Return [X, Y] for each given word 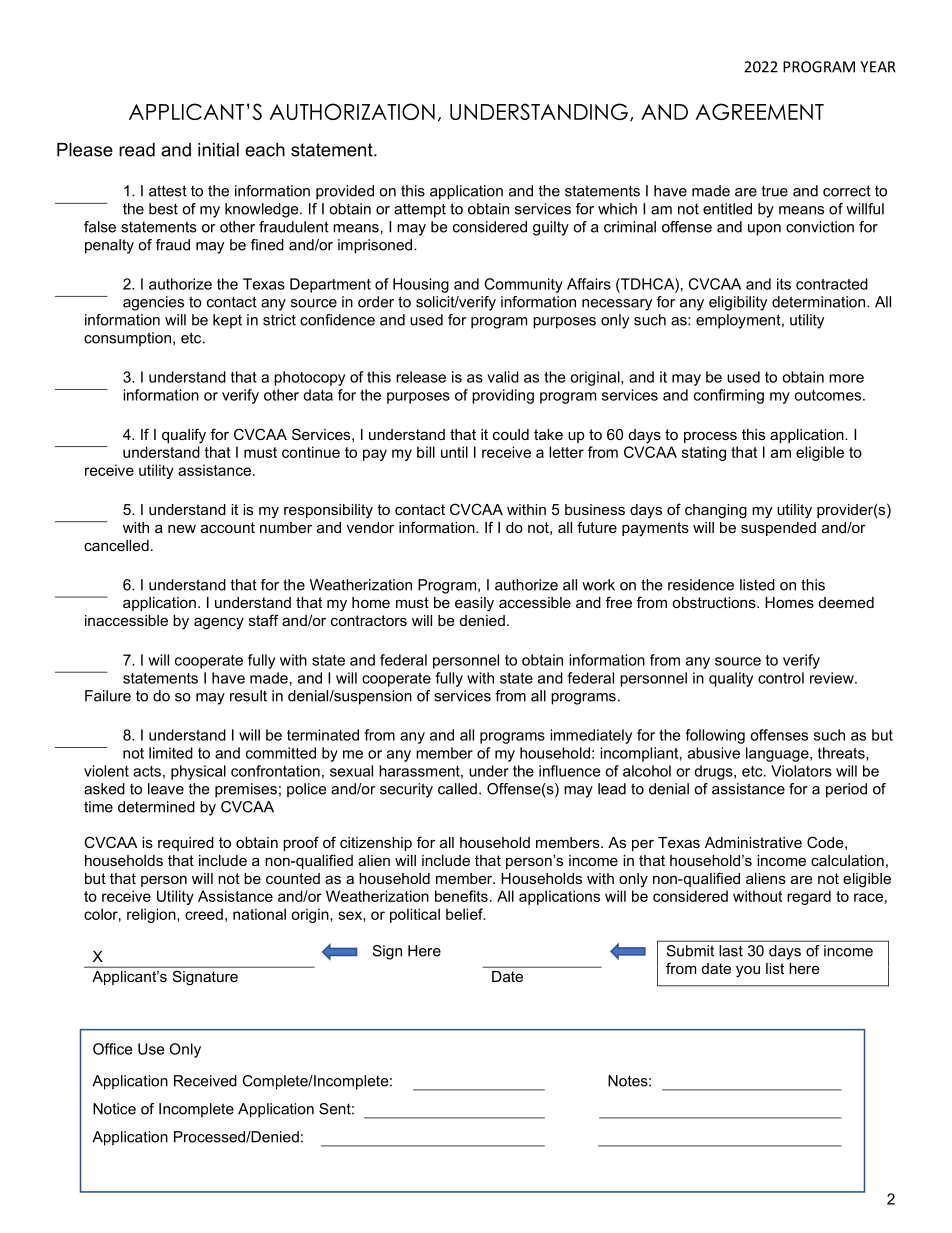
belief [465, 914]
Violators [801, 771]
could [511, 434]
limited [171, 753]
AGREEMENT [759, 111]
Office [112, 1049]
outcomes [829, 395]
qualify [184, 436]
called [457, 789]
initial [218, 150]
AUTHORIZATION [352, 111]
